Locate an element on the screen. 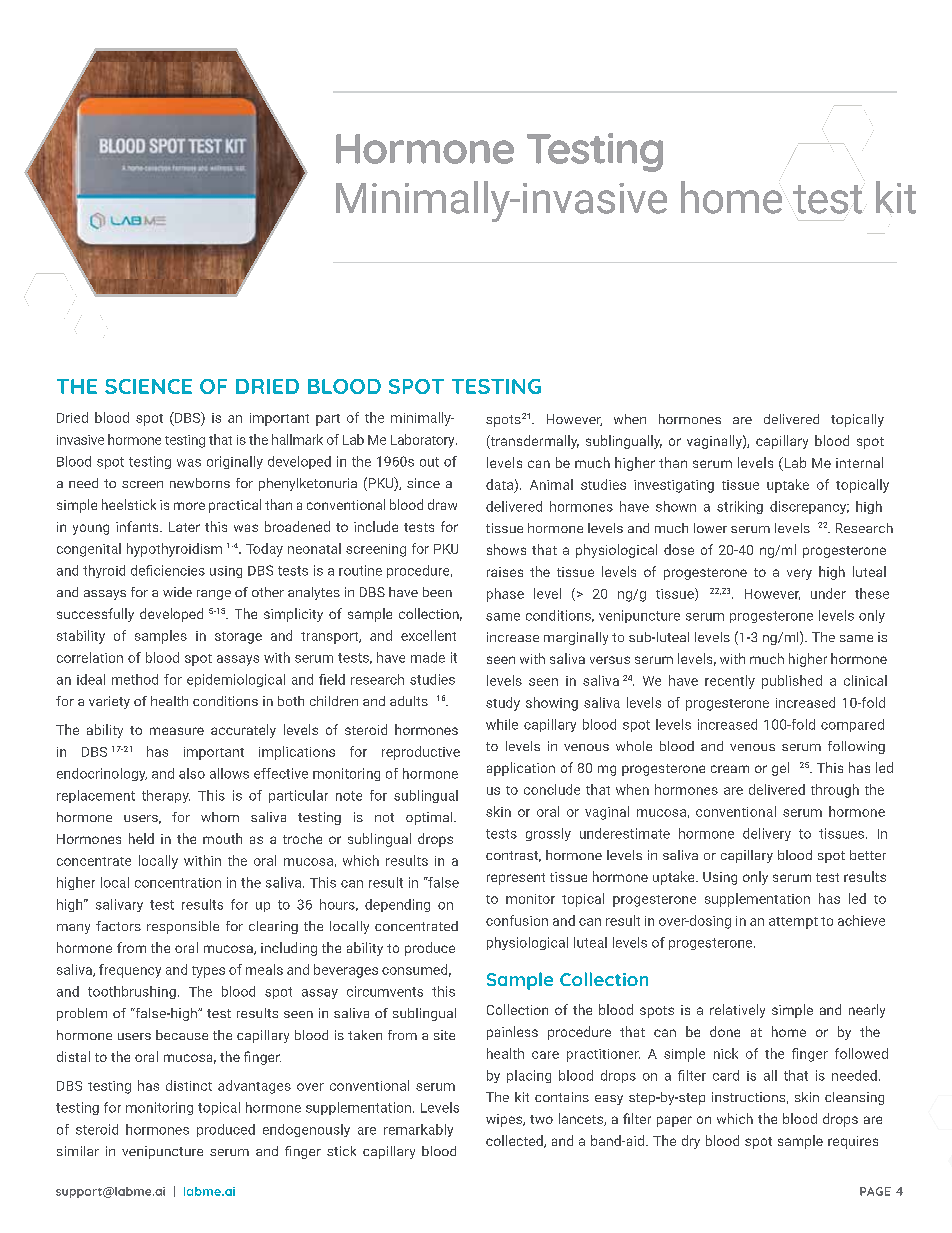  requires is located at coordinates (853, 1142).
